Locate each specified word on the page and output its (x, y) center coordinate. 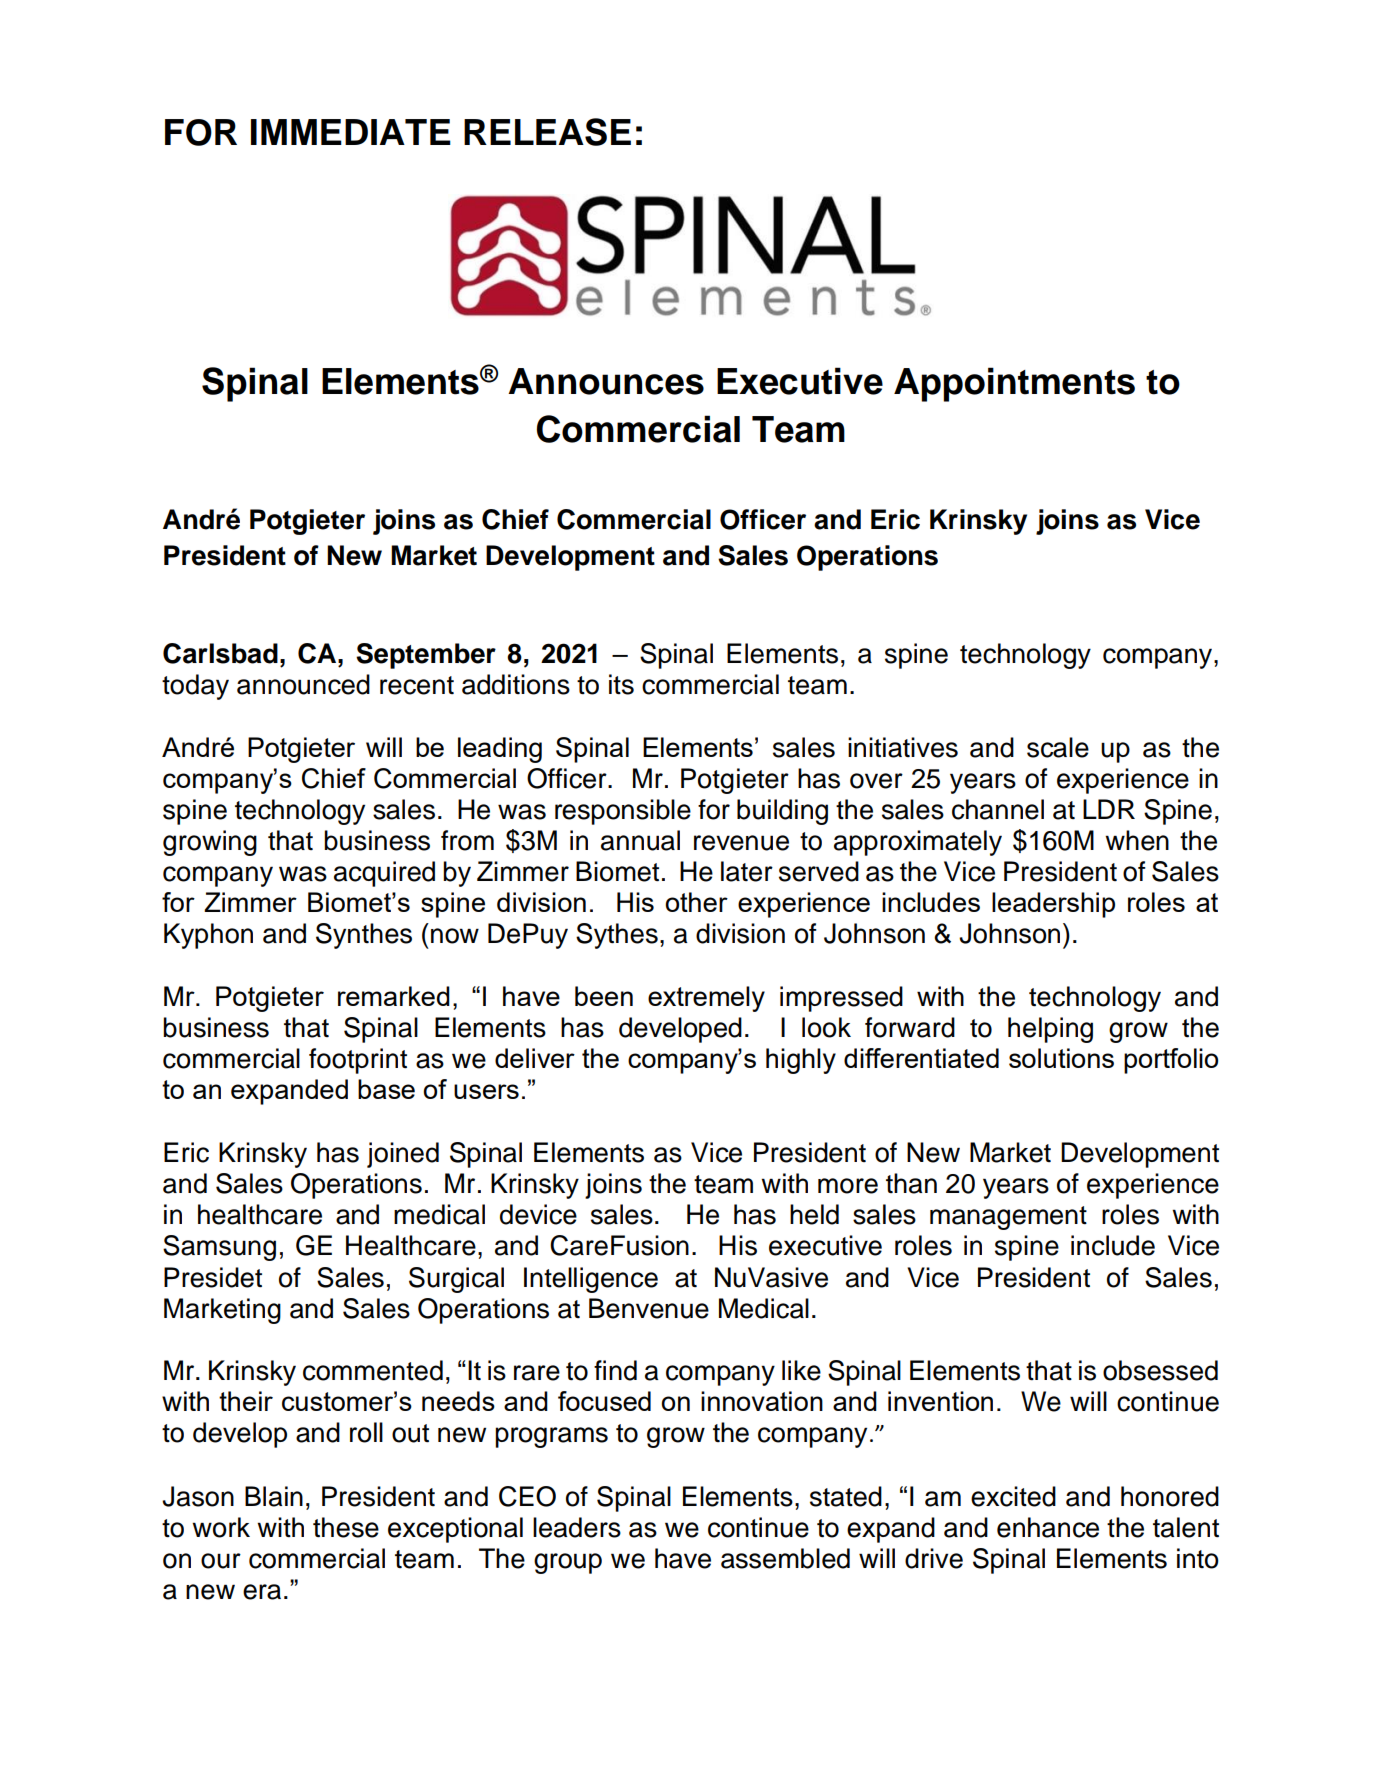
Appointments (1014, 384)
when (1137, 840)
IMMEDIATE (351, 132)
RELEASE (547, 132)
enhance (1048, 1527)
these (346, 1527)
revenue (741, 843)
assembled (785, 1558)
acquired (384, 874)
